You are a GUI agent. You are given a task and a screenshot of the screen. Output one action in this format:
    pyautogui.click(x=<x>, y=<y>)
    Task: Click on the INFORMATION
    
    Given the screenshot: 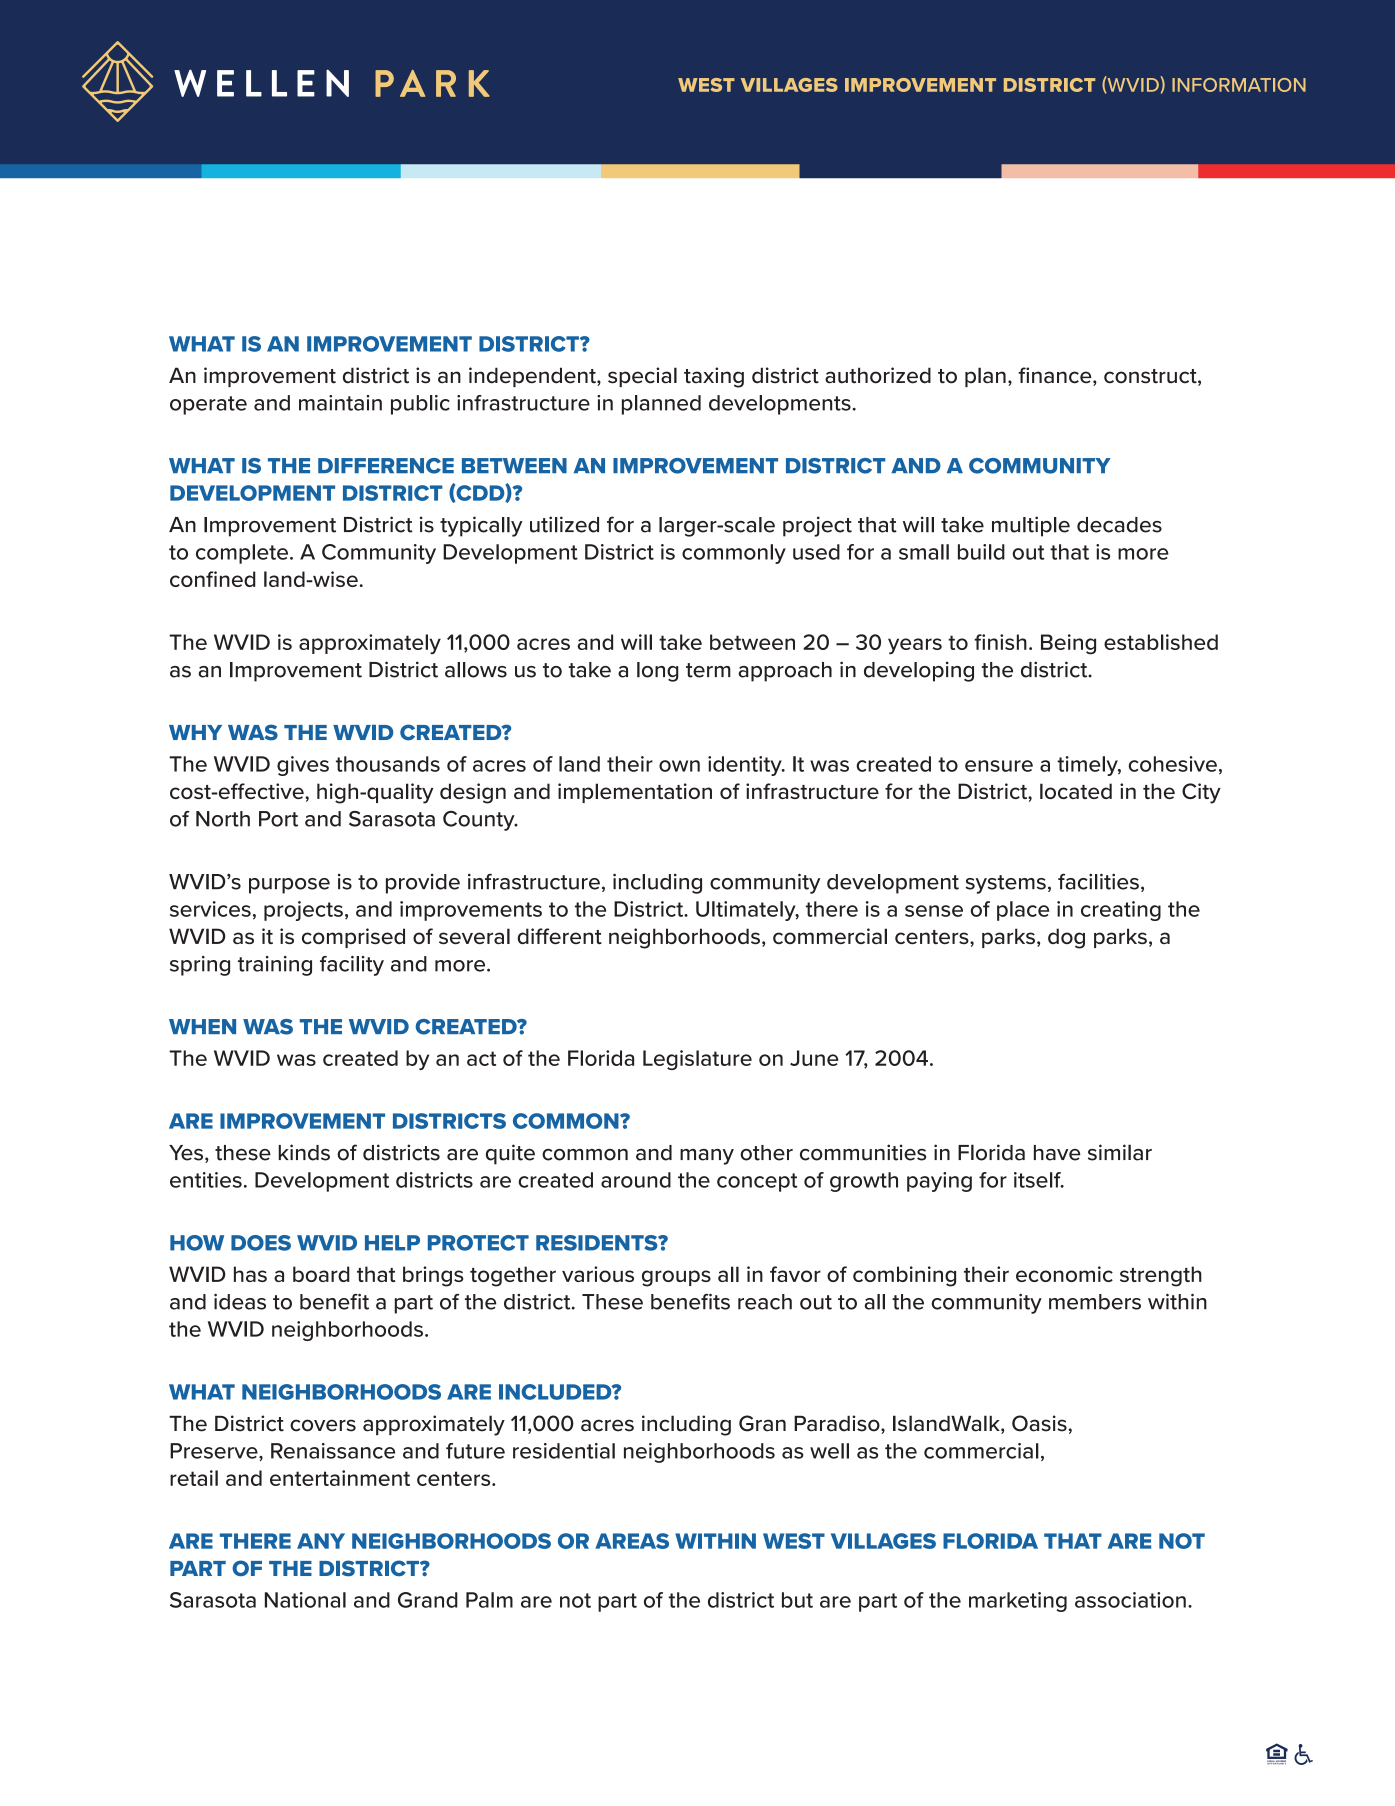 What is the action you would take?
    pyautogui.click(x=1239, y=85)
